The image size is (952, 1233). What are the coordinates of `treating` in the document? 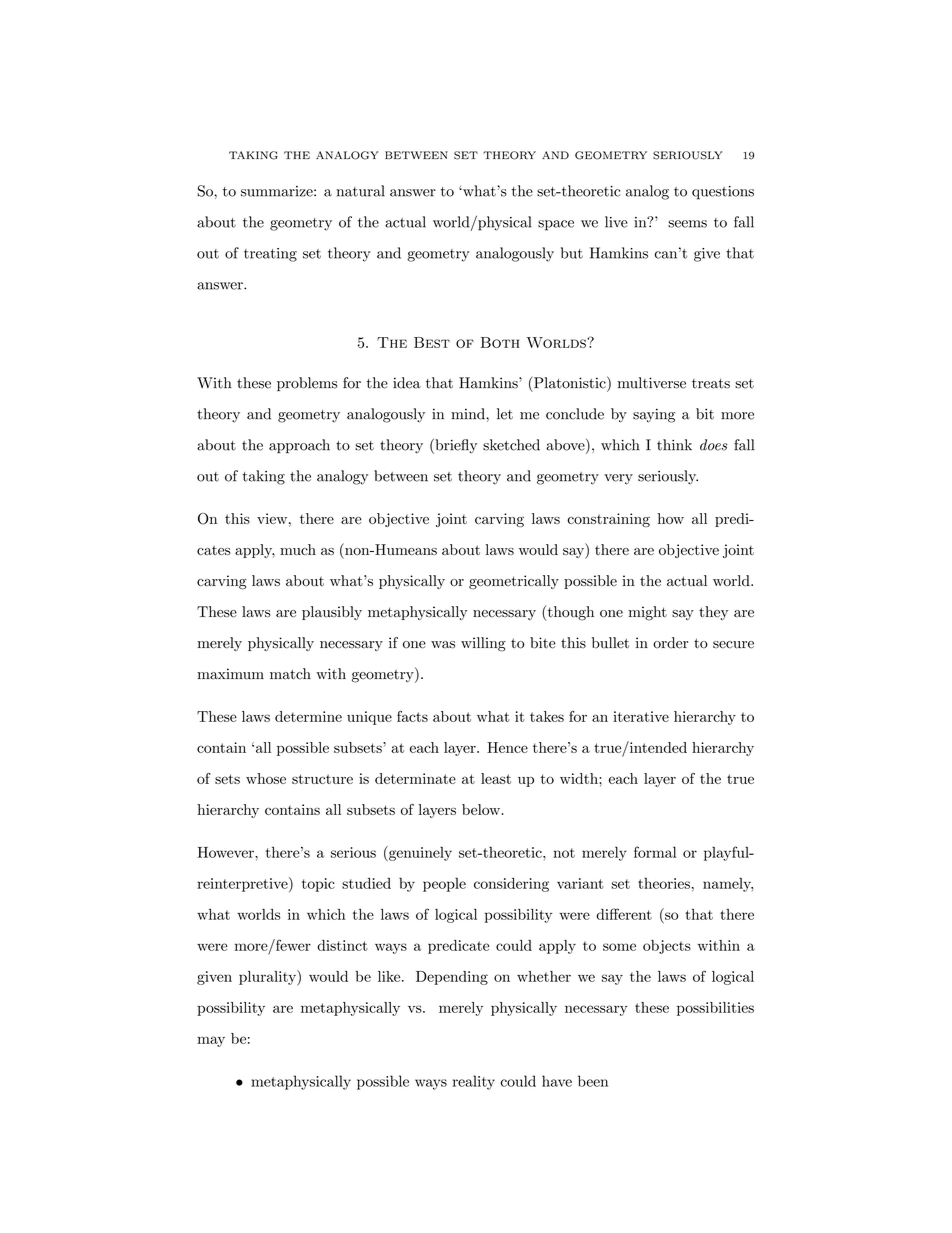 It's located at (270, 255).
